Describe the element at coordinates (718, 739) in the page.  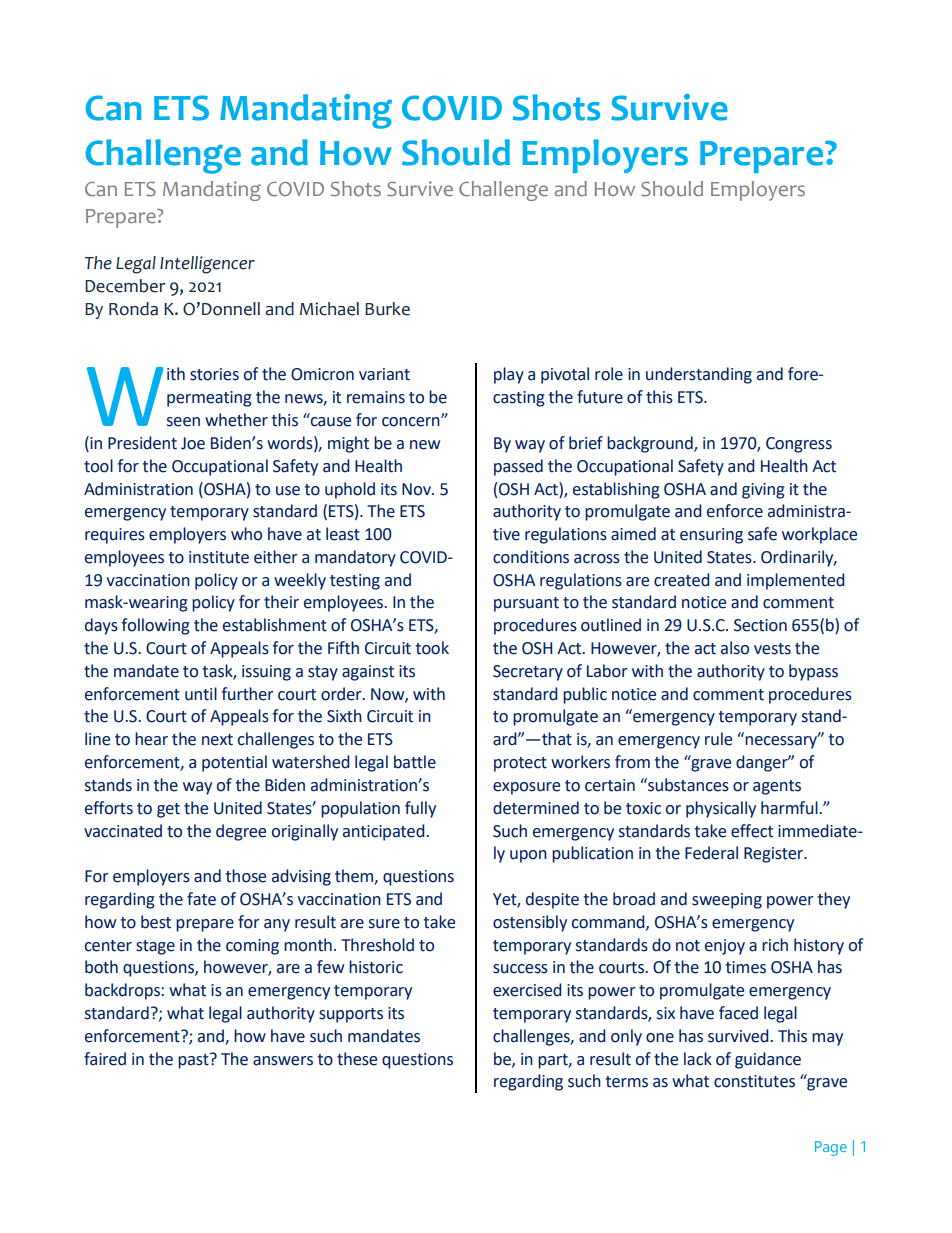
I see `rule` at that location.
